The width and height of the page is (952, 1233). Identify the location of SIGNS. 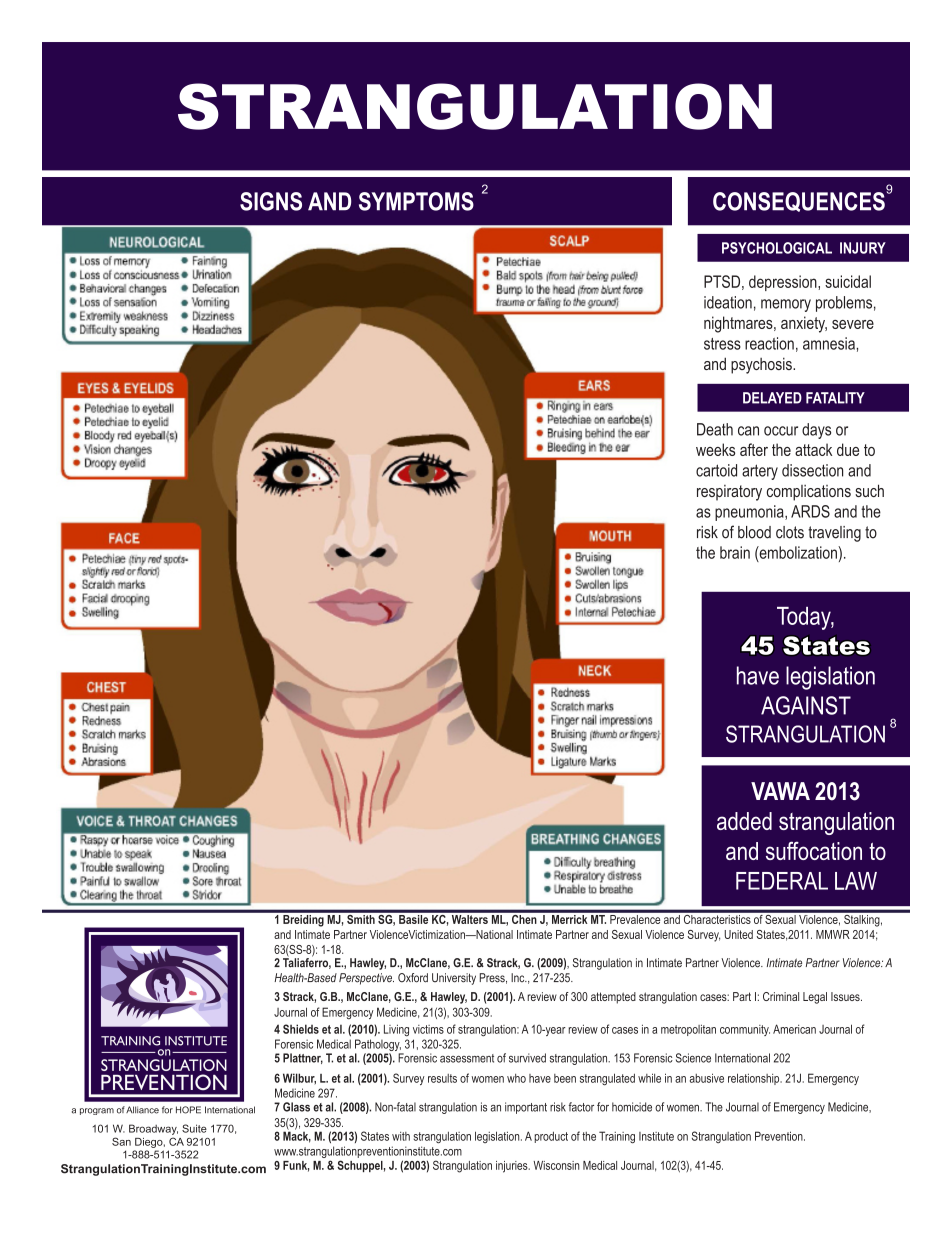
(271, 201).
